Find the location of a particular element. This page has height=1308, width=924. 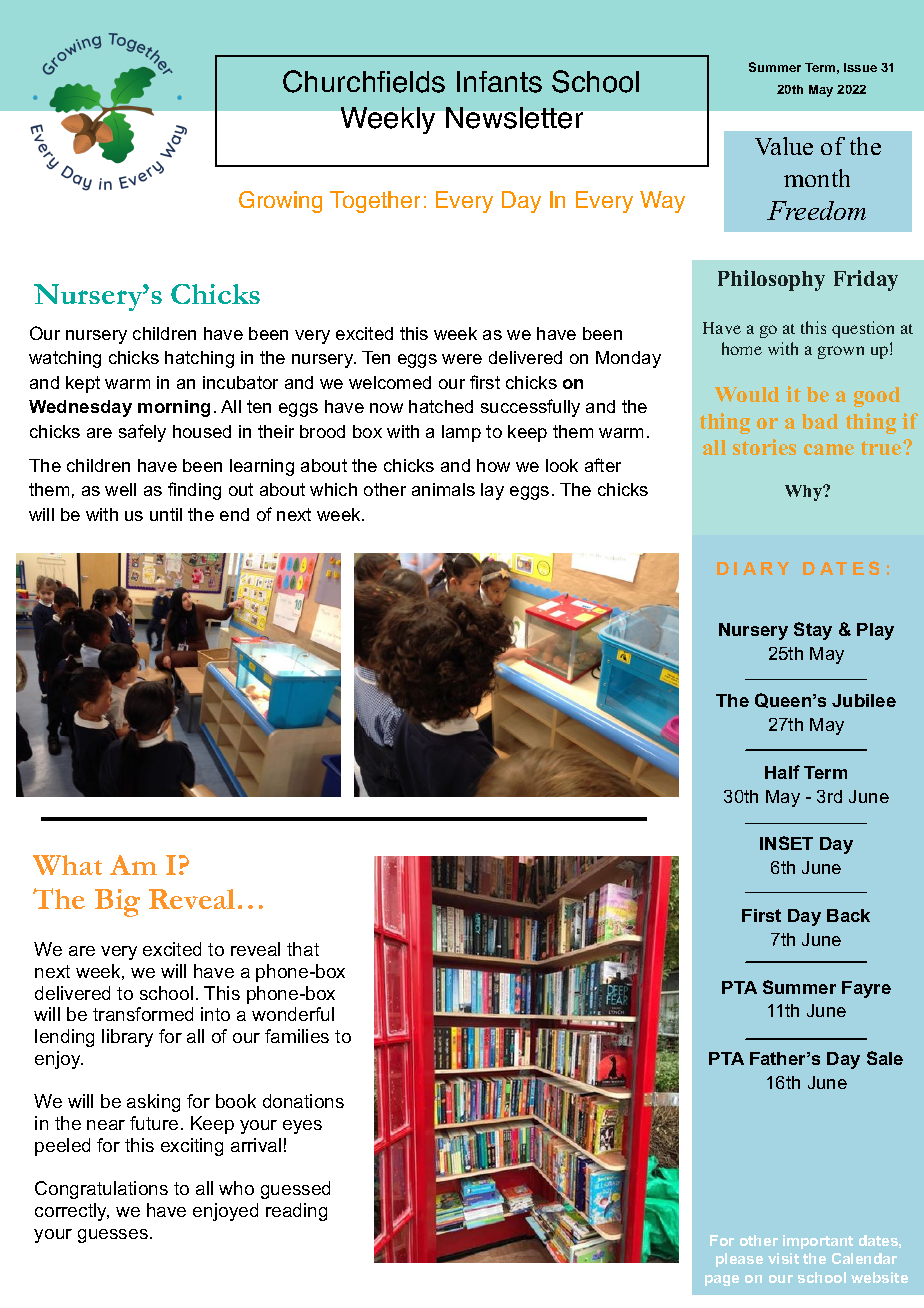

Growing is located at coordinates (280, 202).
